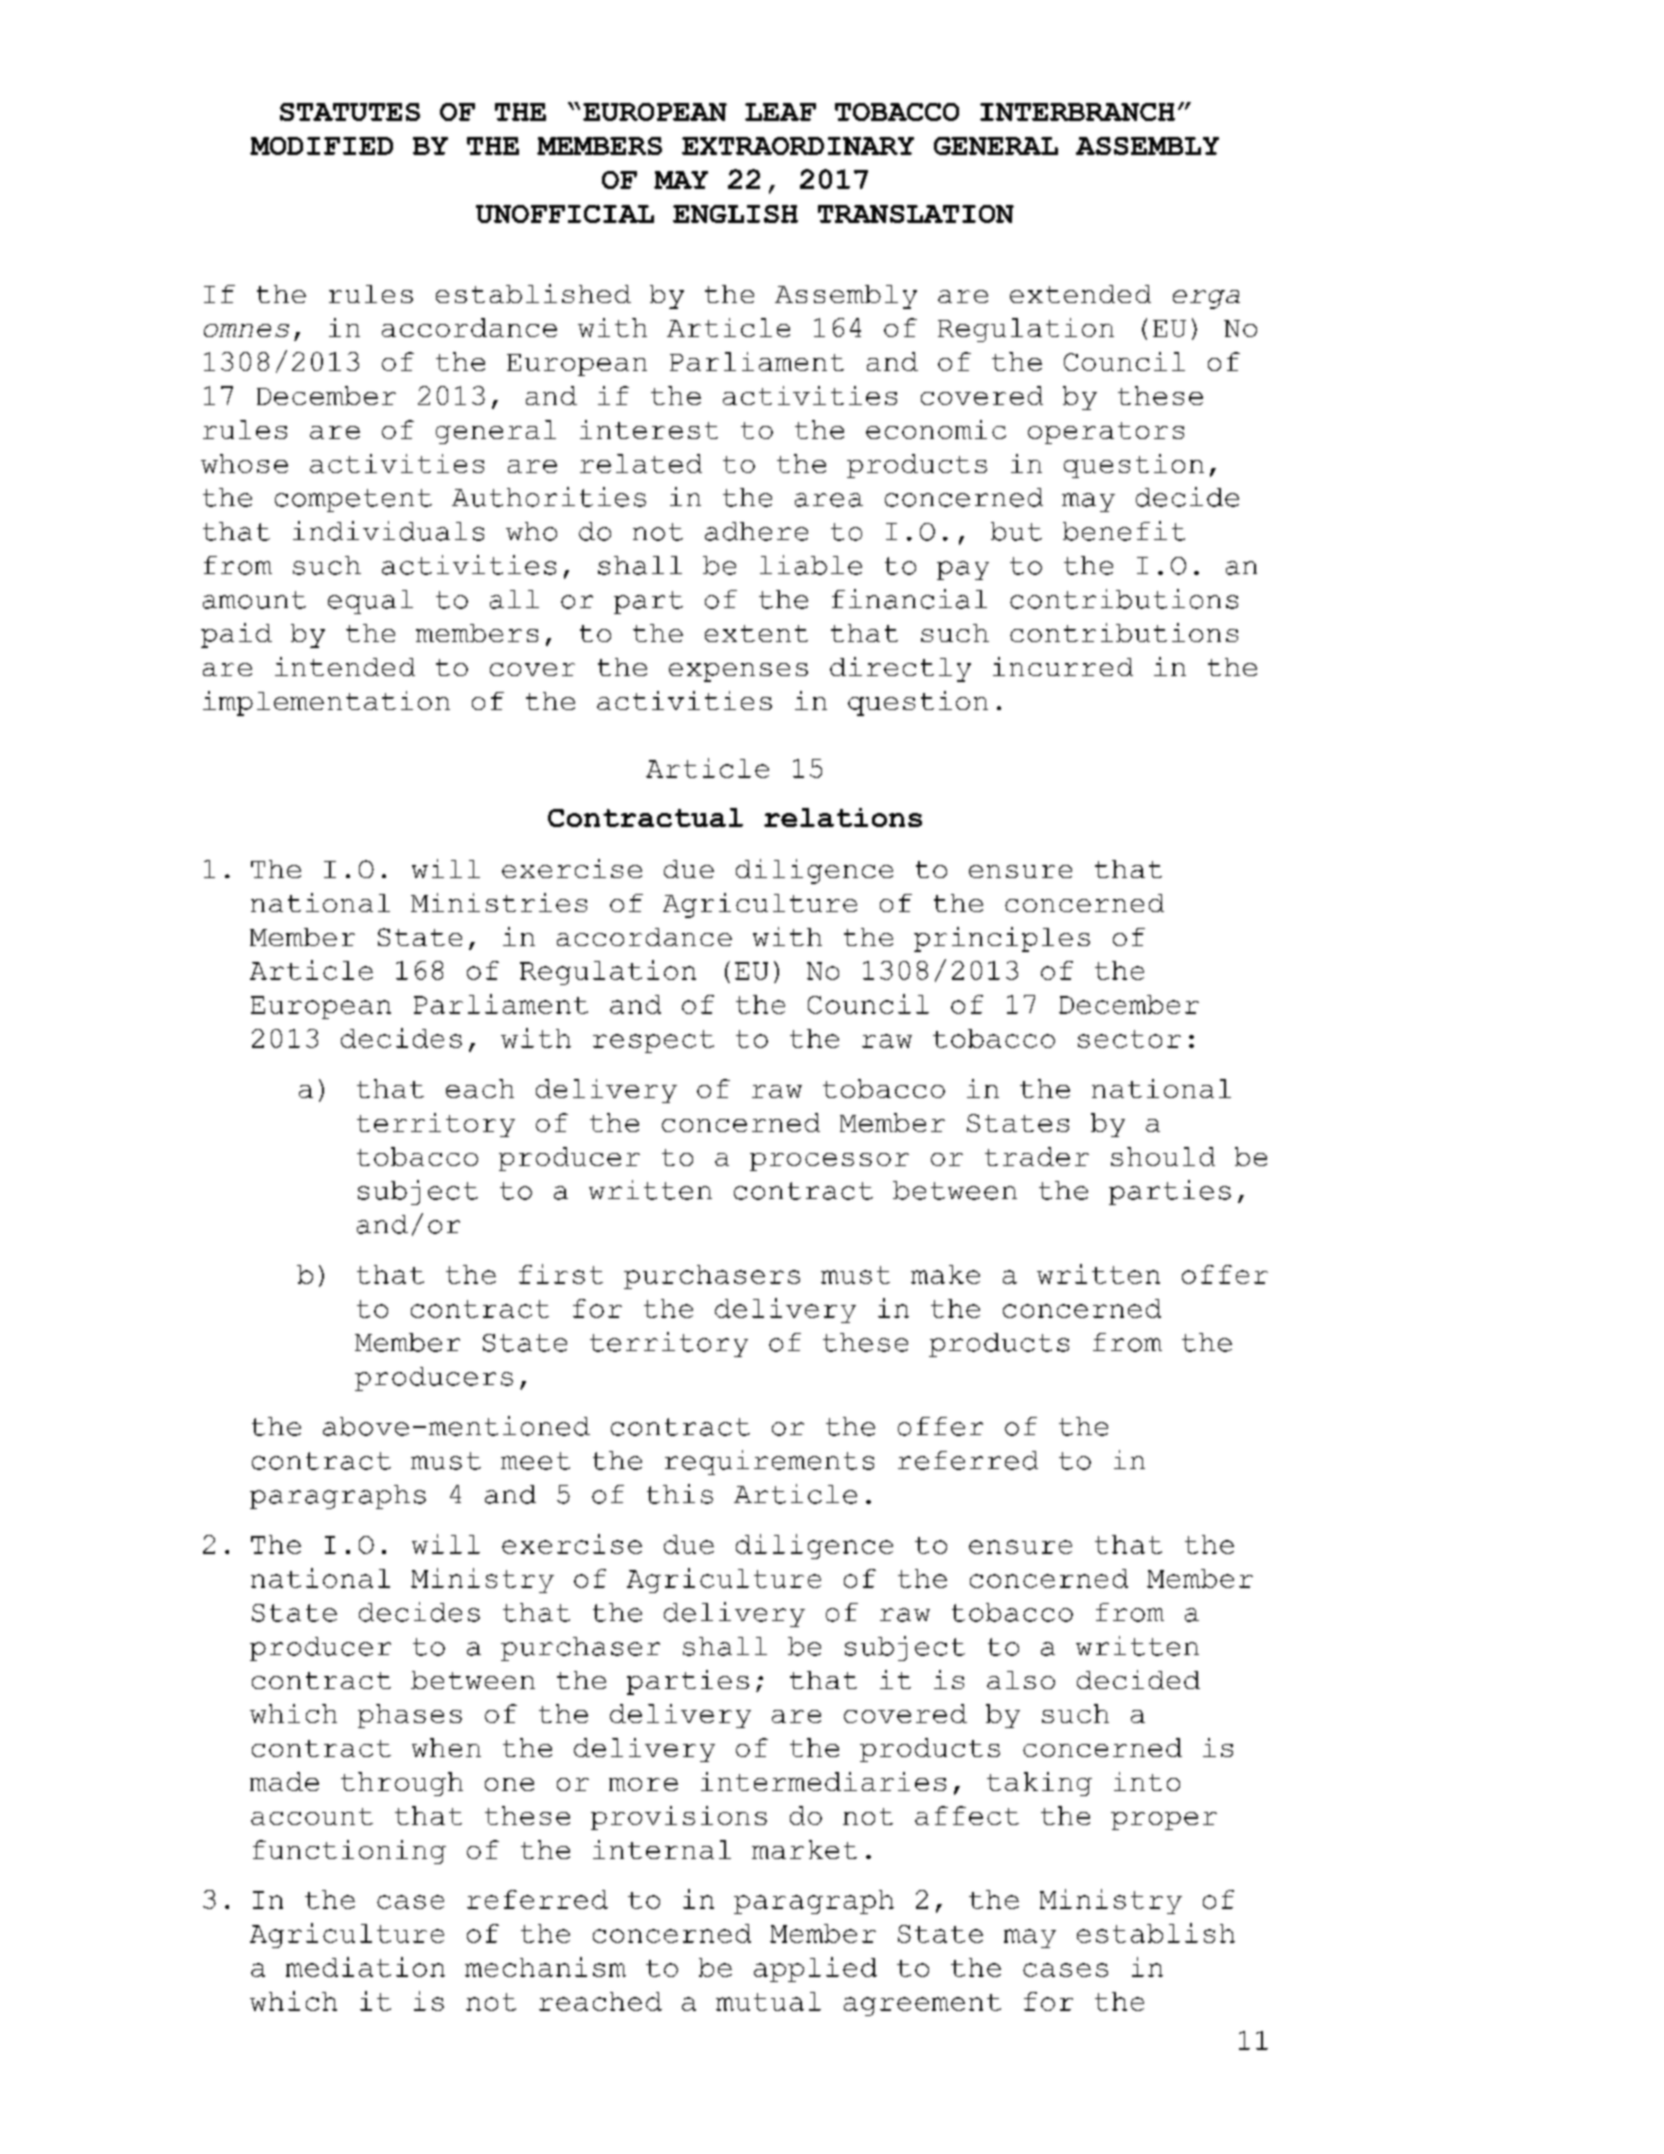 This page has height=2154, width=1664. I want to click on equal, so click(370, 602).
